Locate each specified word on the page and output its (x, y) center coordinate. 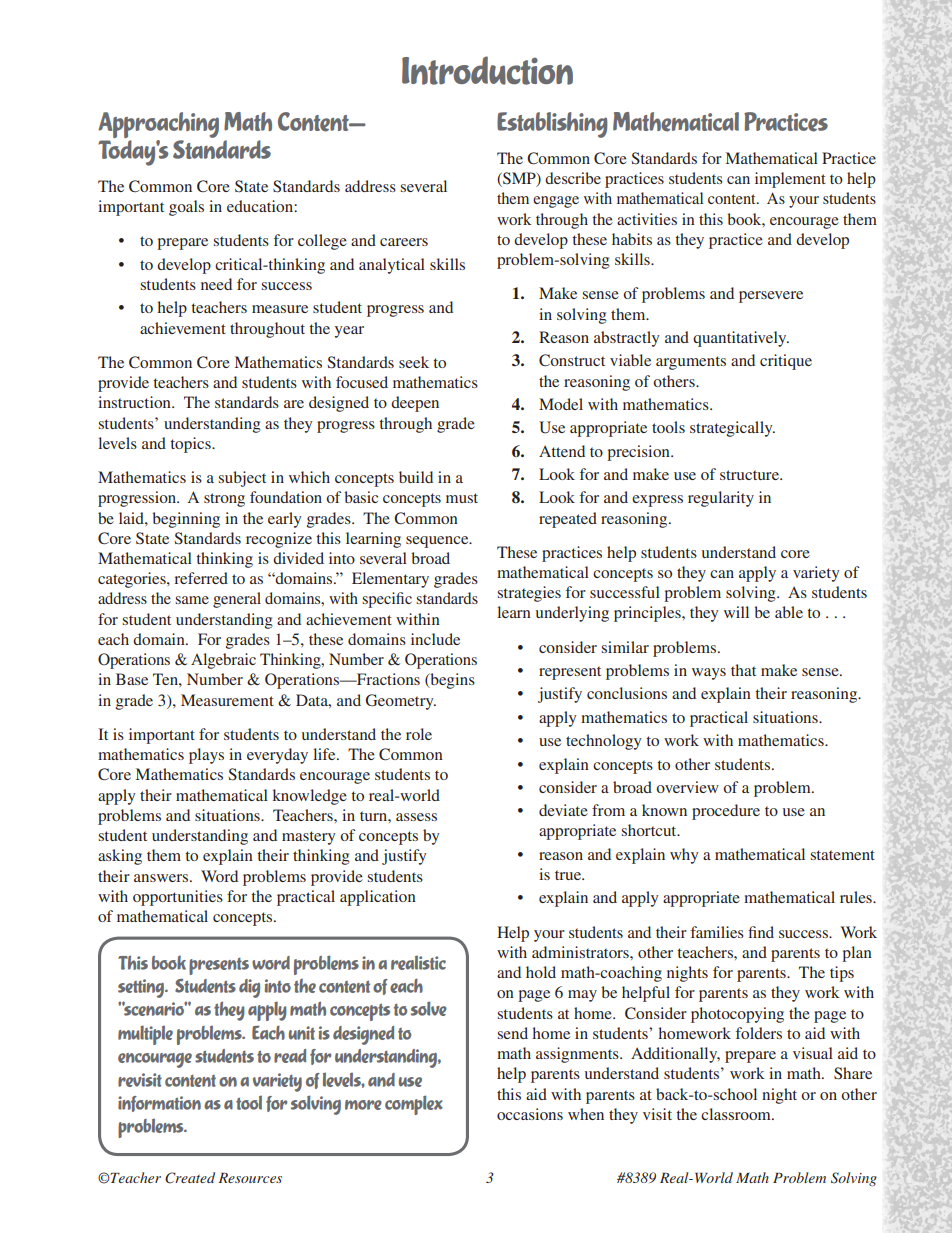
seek (414, 362)
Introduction (487, 70)
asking (120, 857)
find (761, 932)
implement (790, 180)
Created (190, 1178)
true (569, 875)
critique (786, 362)
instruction (135, 402)
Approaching (158, 125)
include (435, 639)
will (736, 612)
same (192, 600)
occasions (530, 1114)
